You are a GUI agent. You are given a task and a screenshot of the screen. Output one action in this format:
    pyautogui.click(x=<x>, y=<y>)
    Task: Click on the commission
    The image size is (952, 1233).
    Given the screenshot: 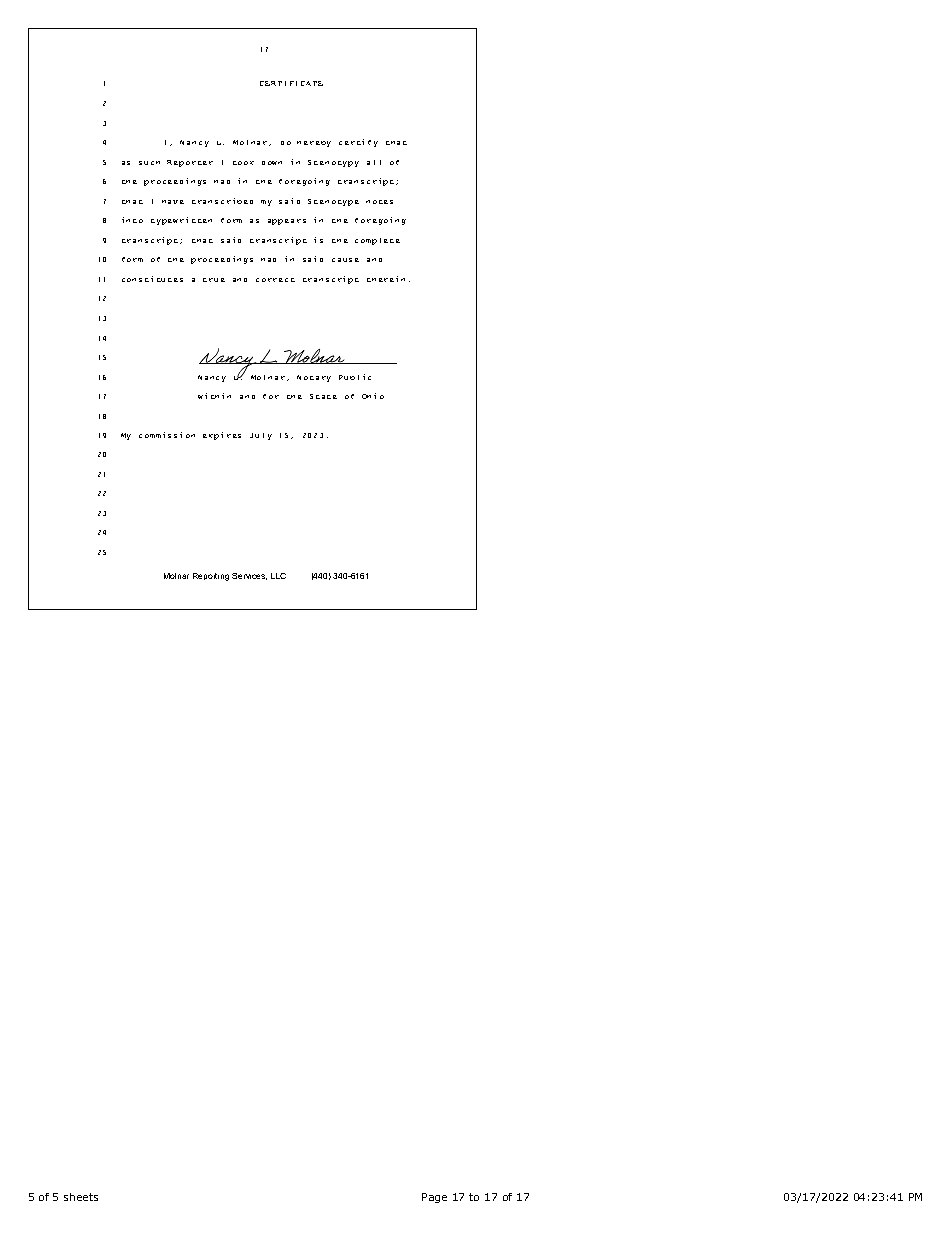 What is the action you would take?
    pyautogui.click(x=167, y=435)
